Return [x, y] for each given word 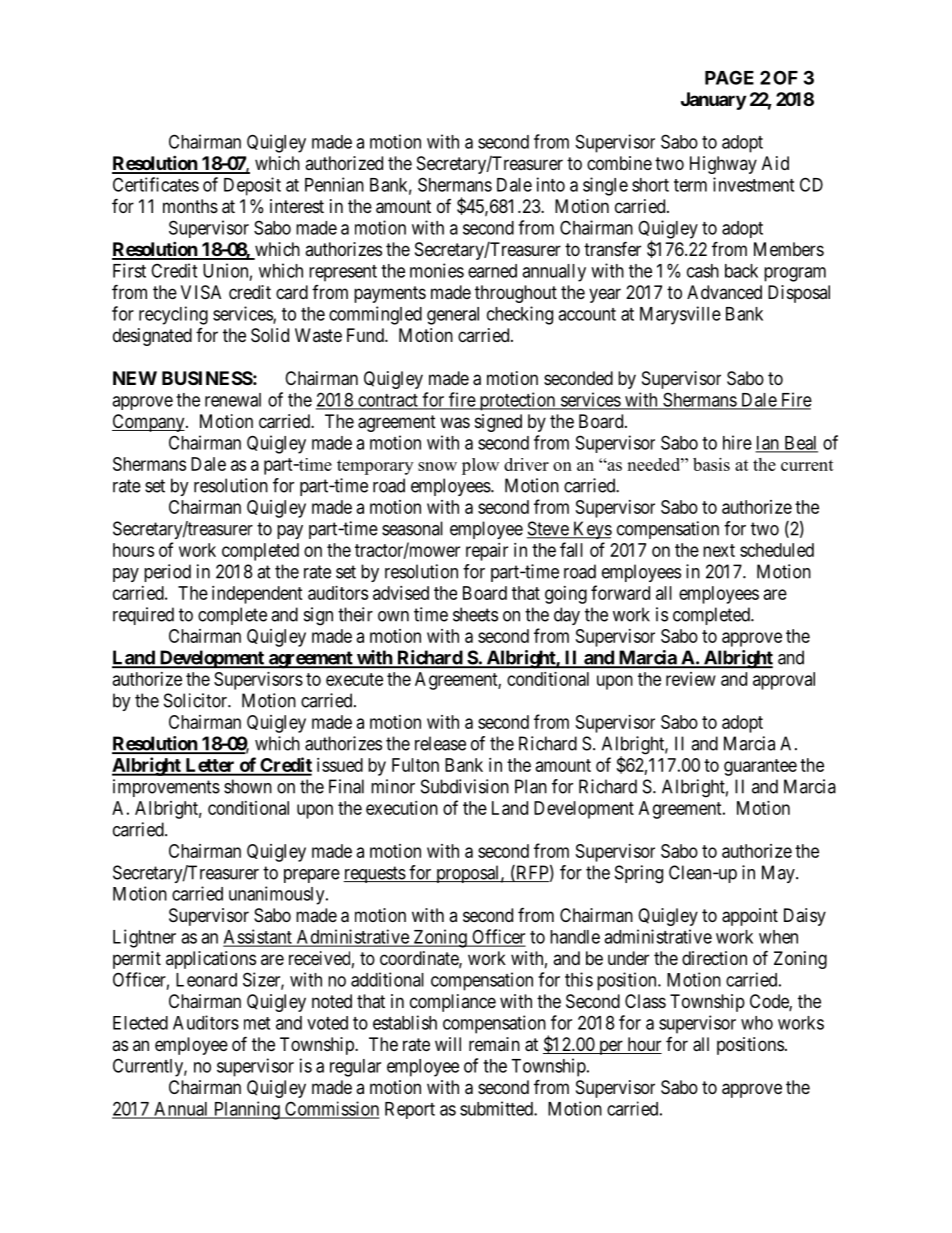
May [779, 874]
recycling [173, 315]
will [448, 1044]
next [719, 550]
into [551, 184]
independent [257, 595]
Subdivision [465, 786]
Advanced [724, 292]
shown [248, 786]
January [713, 101]
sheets [475, 614]
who [757, 1023]
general [453, 316]
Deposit [252, 186]
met [257, 1023]
